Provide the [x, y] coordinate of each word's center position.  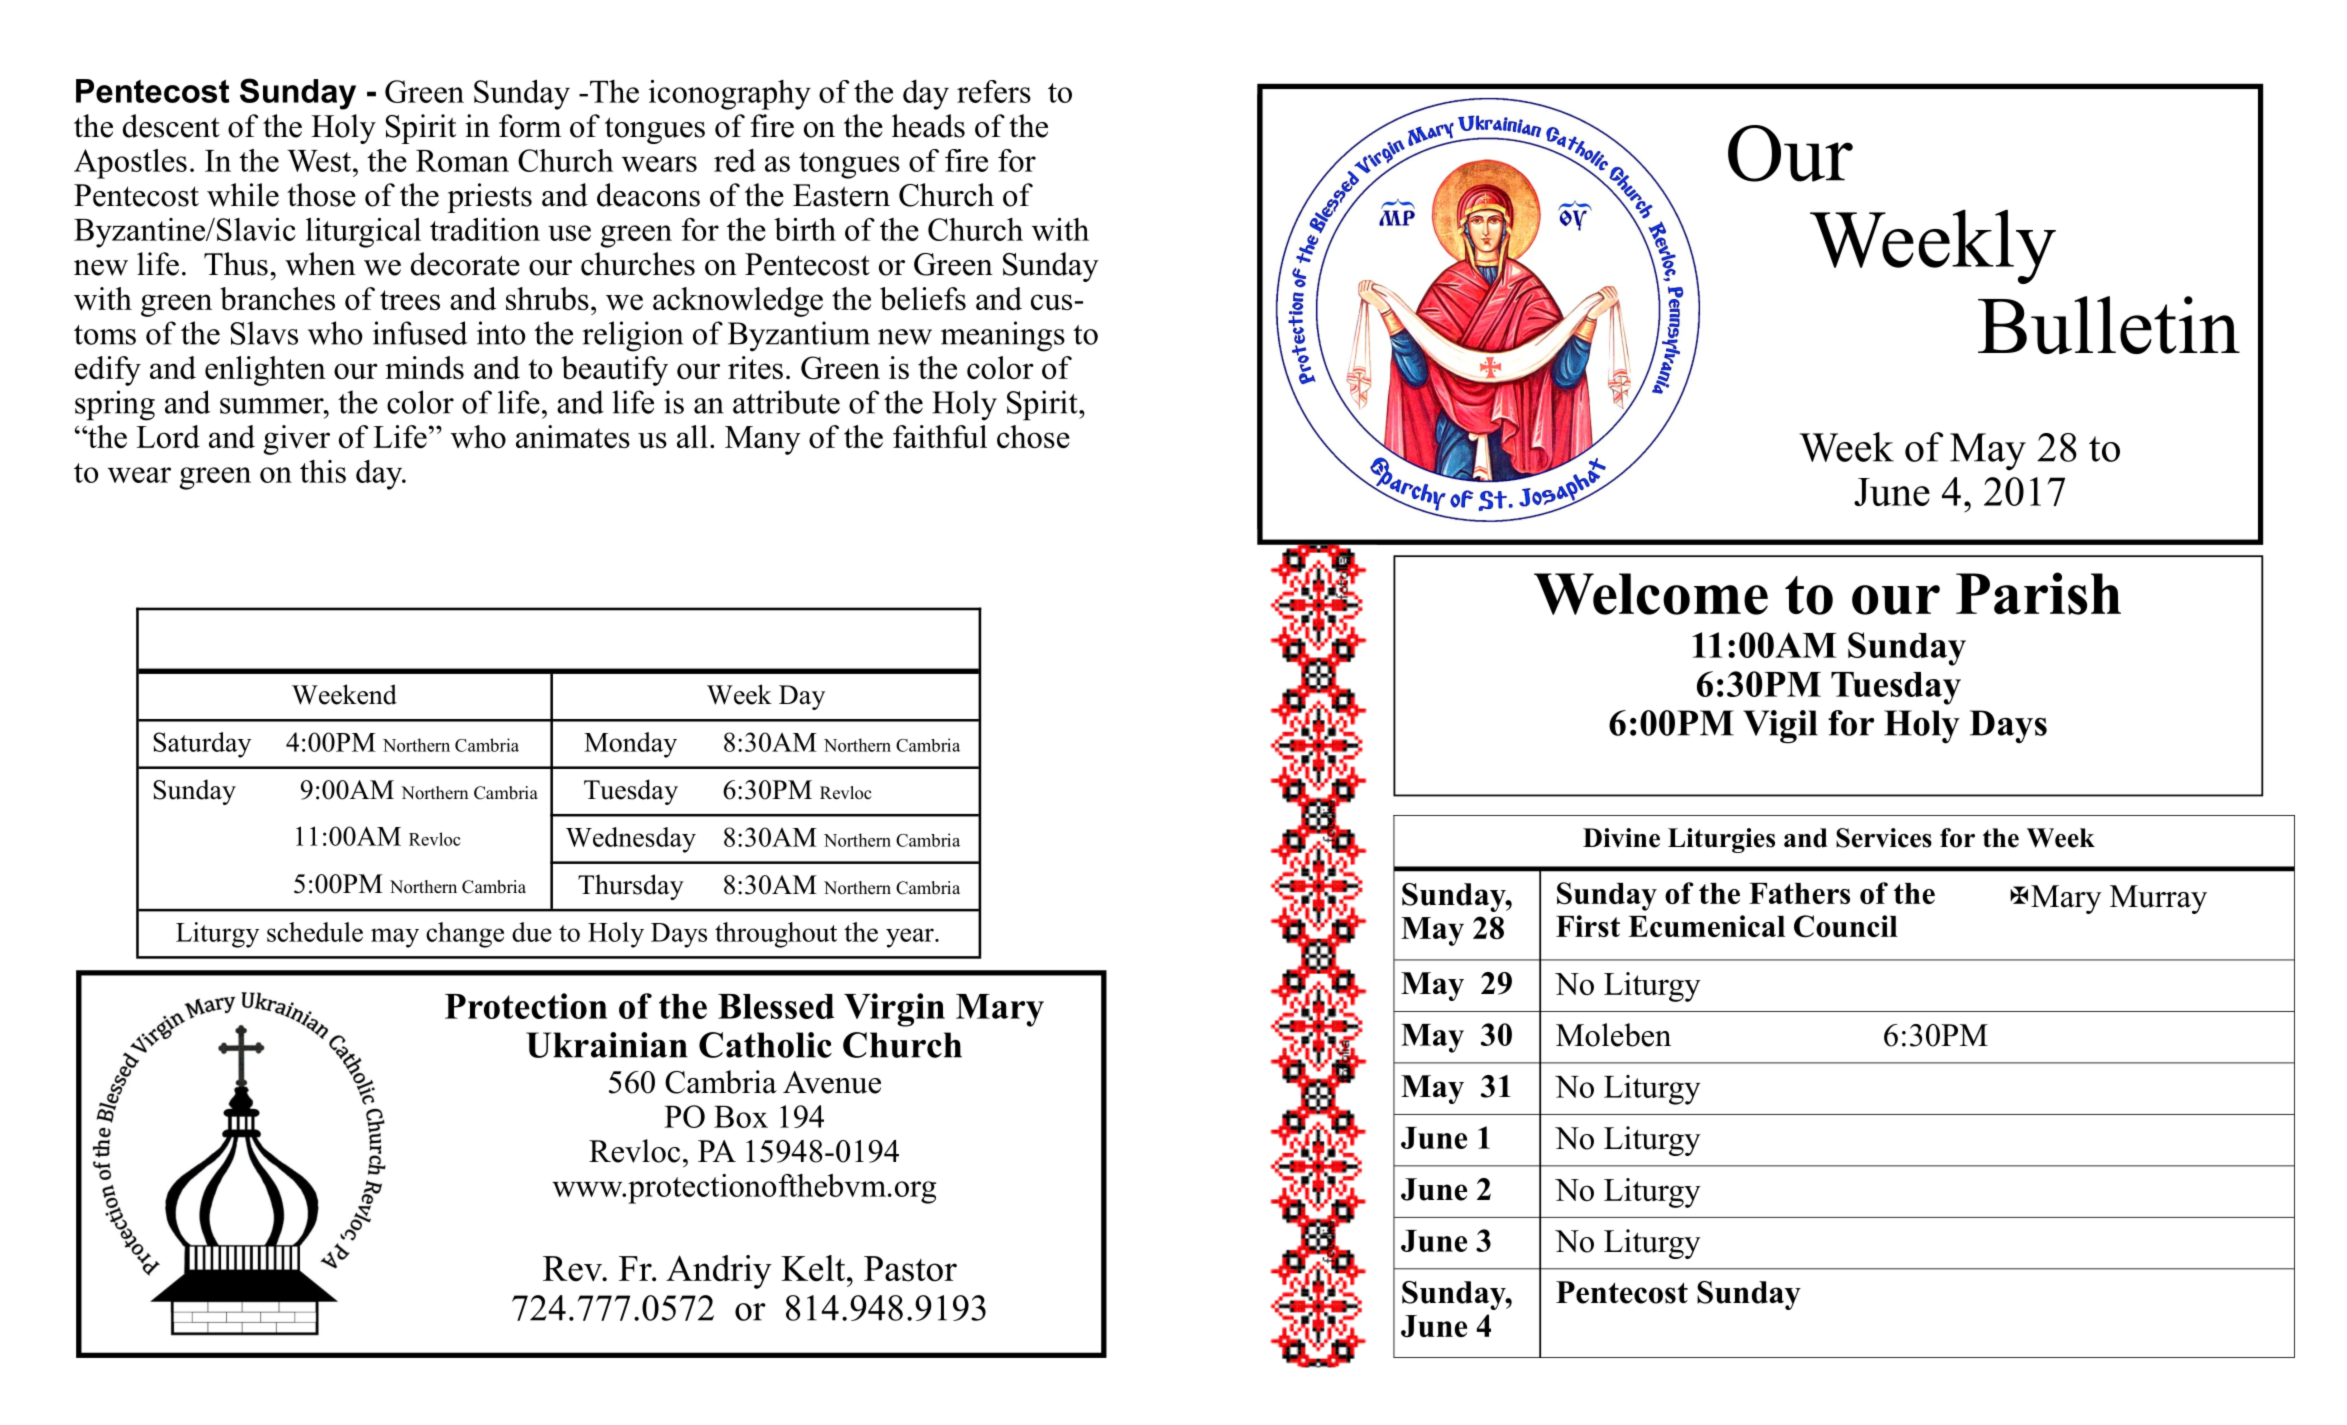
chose [1033, 436]
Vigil [1780, 727]
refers [994, 91]
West [320, 161]
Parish [2038, 593]
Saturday [202, 745]
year [911, 938]
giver [296, 440]
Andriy [719, 1272]
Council [1846, 926]
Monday [630, 745]
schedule [315, 932]
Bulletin [2109, 325]
